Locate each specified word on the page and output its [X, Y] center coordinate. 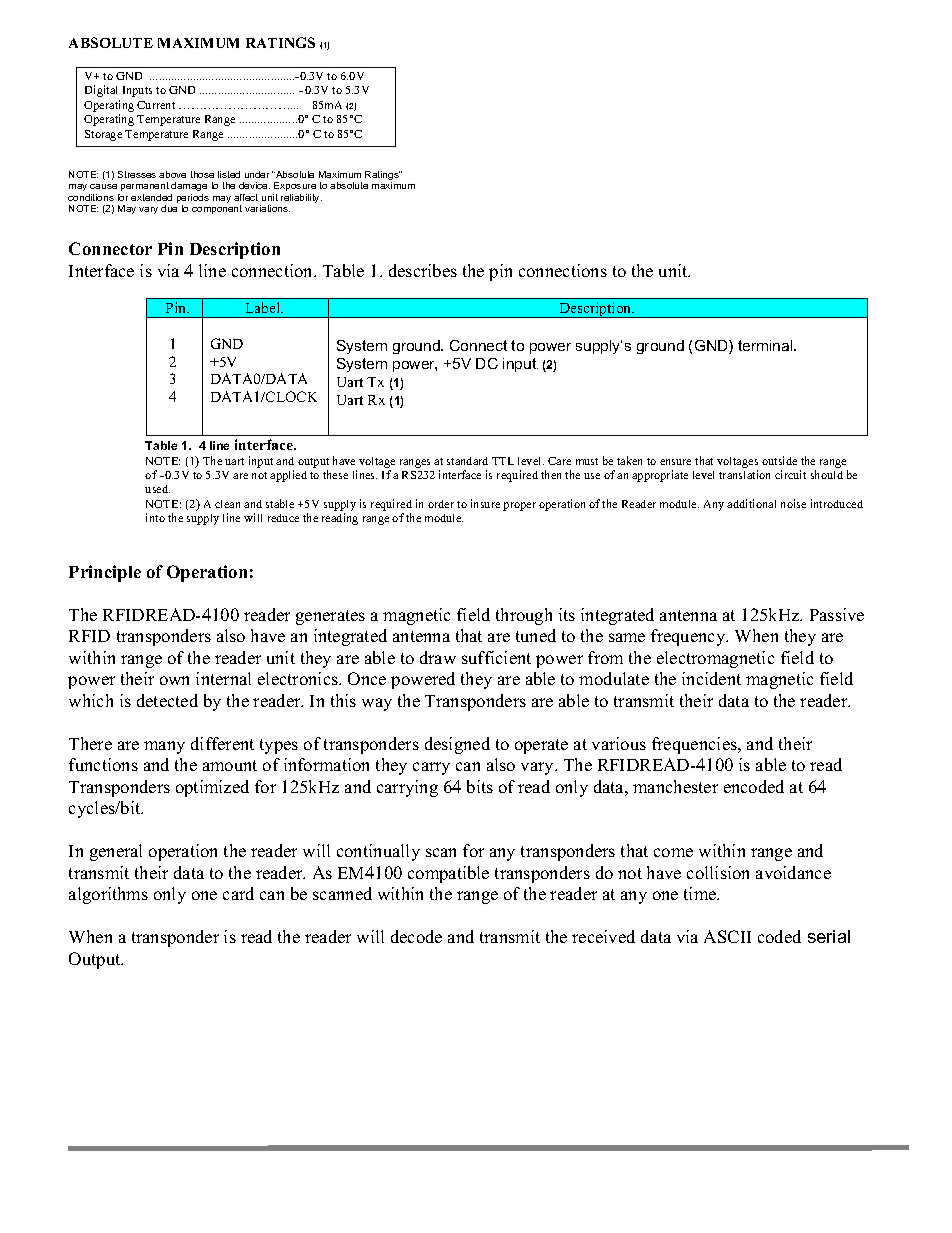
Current [156, 105]
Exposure [295, 186]
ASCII [727, 936]
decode [416, 936]
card [238, 893]
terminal [766, 345]
